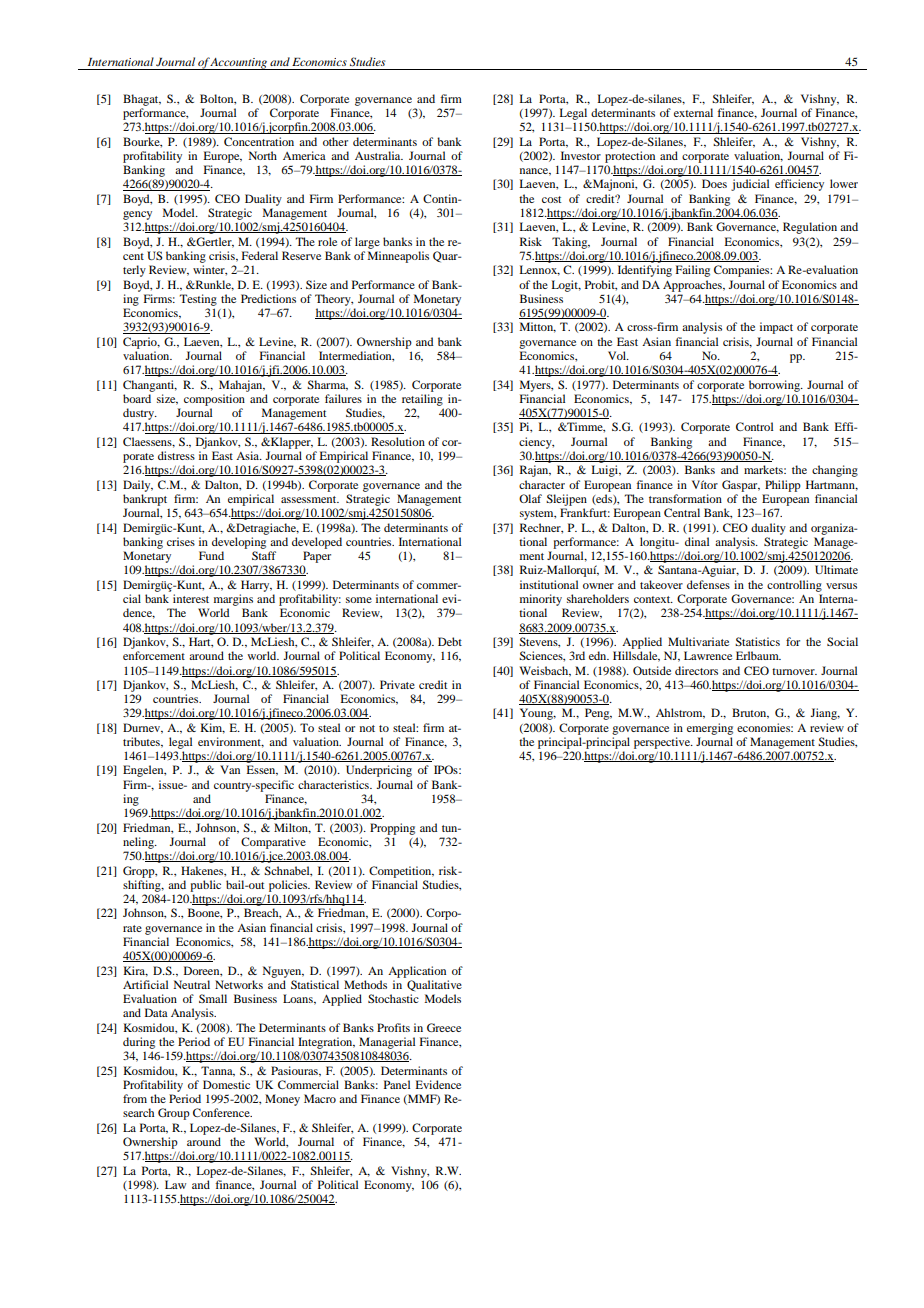 This screenshot has height=1308, width=924. I want to click on Peng, so click(598, 714).
